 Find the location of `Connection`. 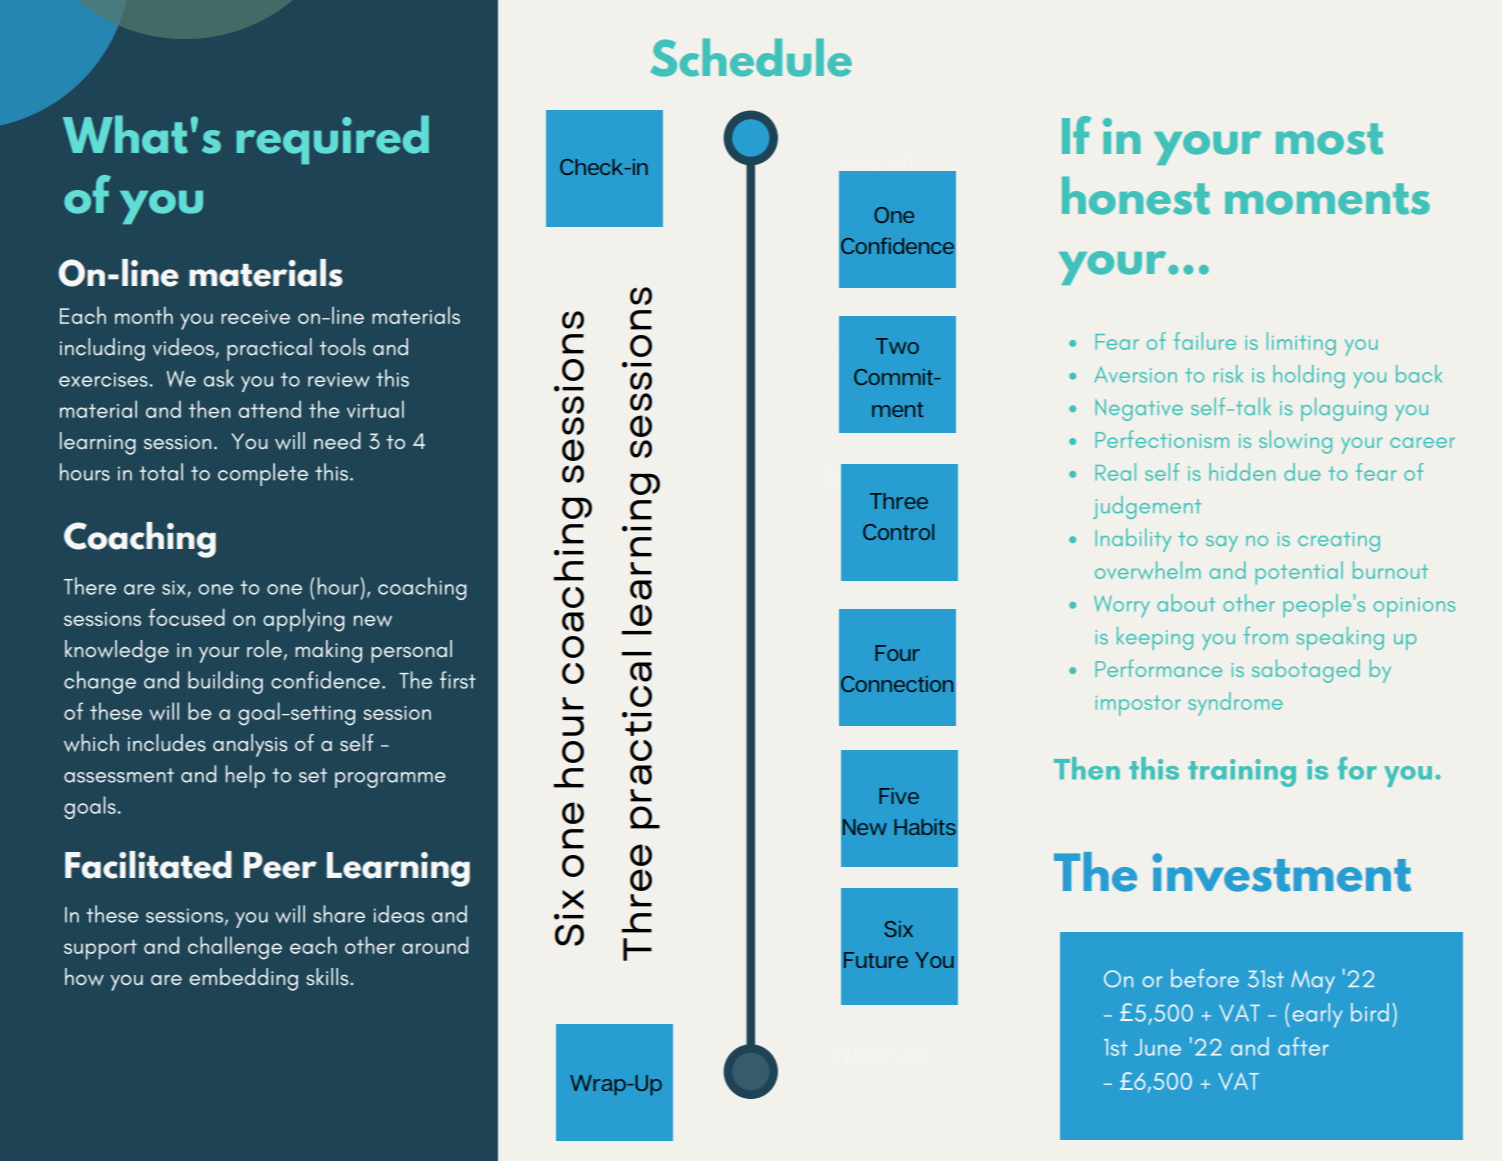

Connection is located at coordinates (897, 684).
